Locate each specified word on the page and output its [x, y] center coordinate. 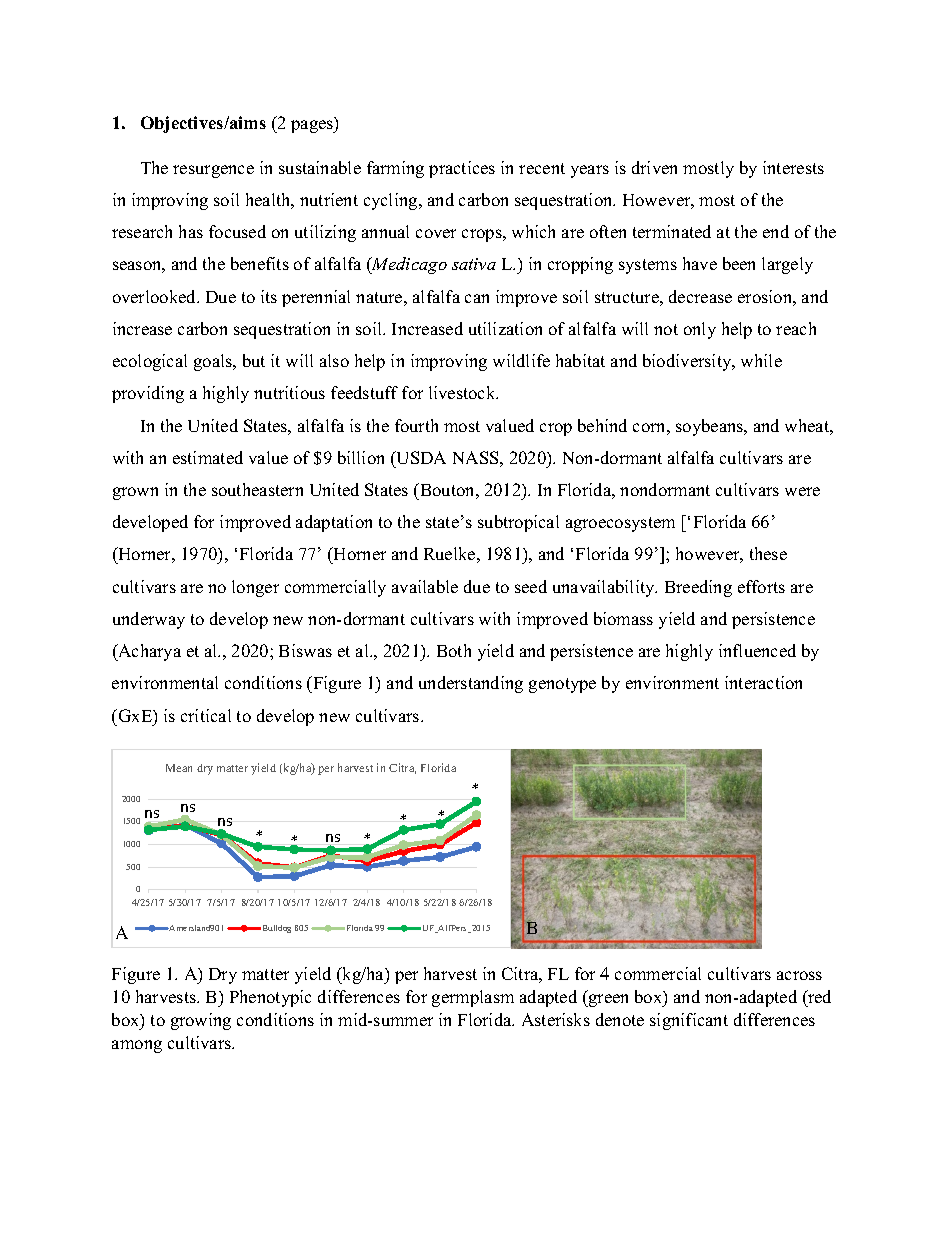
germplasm [473, 998]
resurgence [213, 171]
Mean [179, 768]
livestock [463, 392]
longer [255, 588]
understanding [471, 684]
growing [201, 1021]
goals [214, 362]
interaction [763, 682]
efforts [761, 586]
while [761, 360]
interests [793, 167]
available [425, 586]
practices [462, 169]
